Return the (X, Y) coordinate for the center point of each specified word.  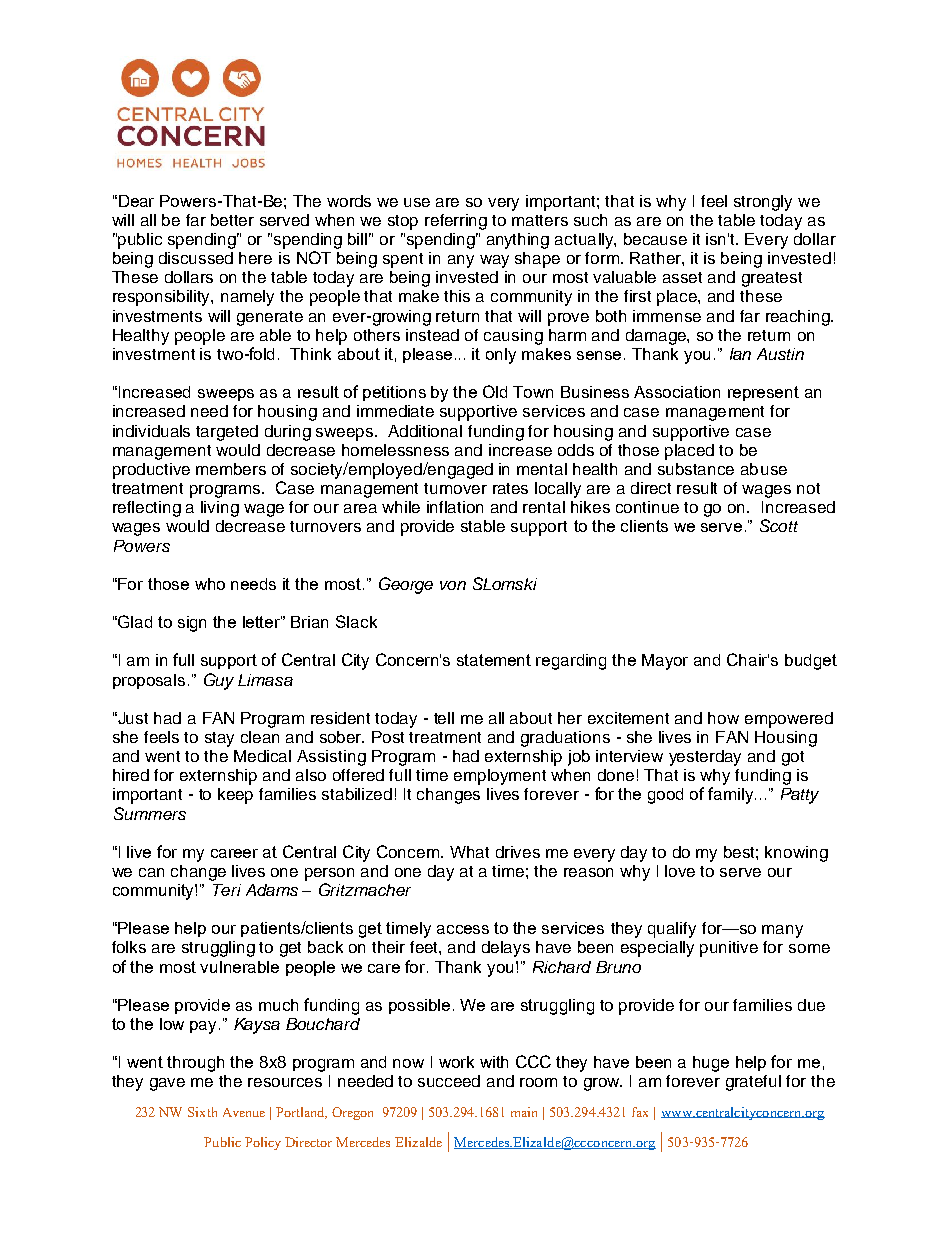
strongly (763, 203)
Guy (219, 681)
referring (456, 222)
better (232, 220)
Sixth (202, 1112)
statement (494, 660)
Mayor (665, 662)
